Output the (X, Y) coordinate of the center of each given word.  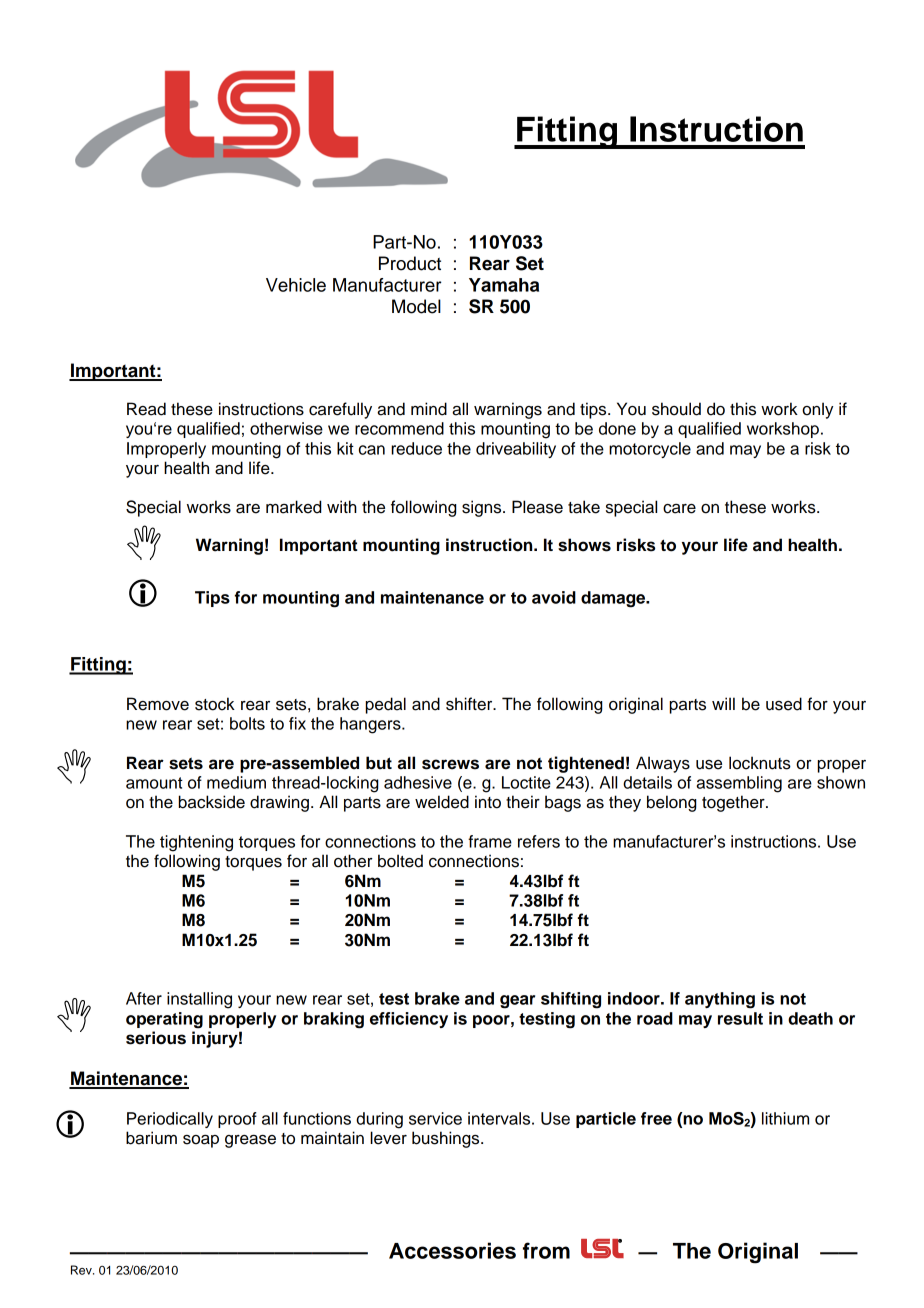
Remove (158, 704)
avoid (554, 597)
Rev (82, 1270)
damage (614, 599)
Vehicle (296, 285)
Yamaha (504, 285)
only (817, 410)
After (144, 998)
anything (720, 1000)
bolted (400, 861)
